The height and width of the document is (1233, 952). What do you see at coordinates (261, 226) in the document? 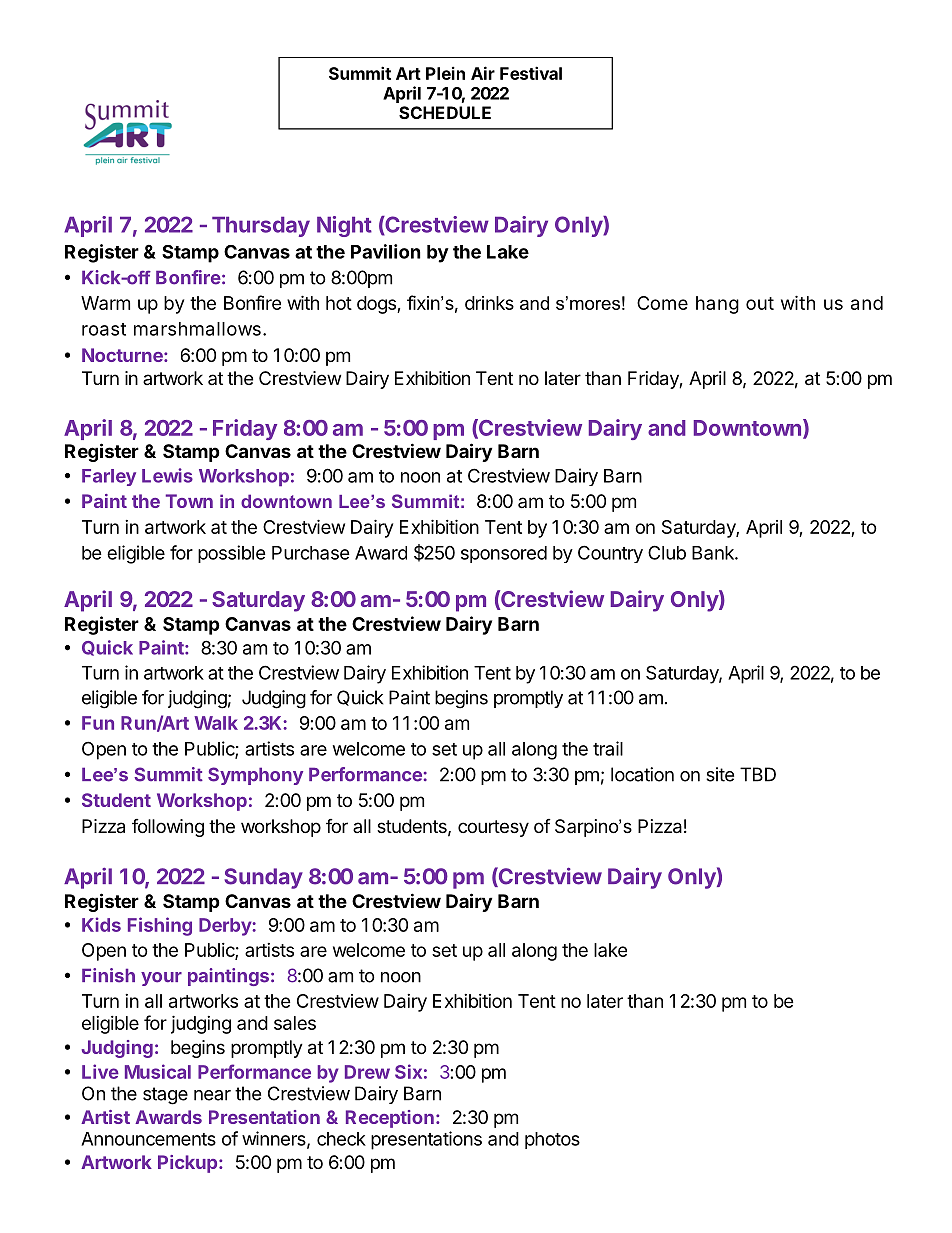
I see `Thursday` at bounding box center [261, 226].
